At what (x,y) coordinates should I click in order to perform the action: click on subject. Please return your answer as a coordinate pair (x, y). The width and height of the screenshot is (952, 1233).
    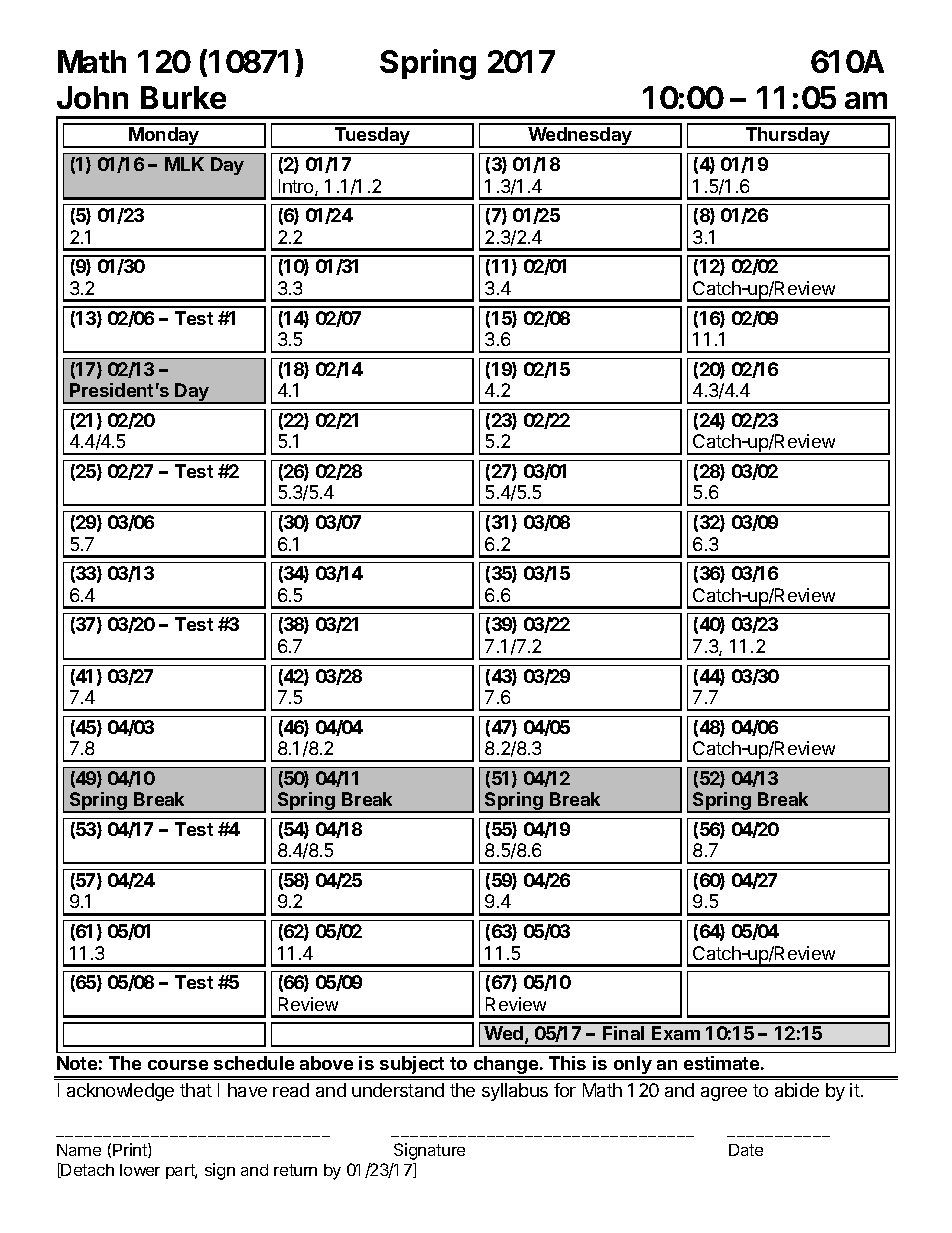
    Looking at the image, I should click on (412, 1066).
